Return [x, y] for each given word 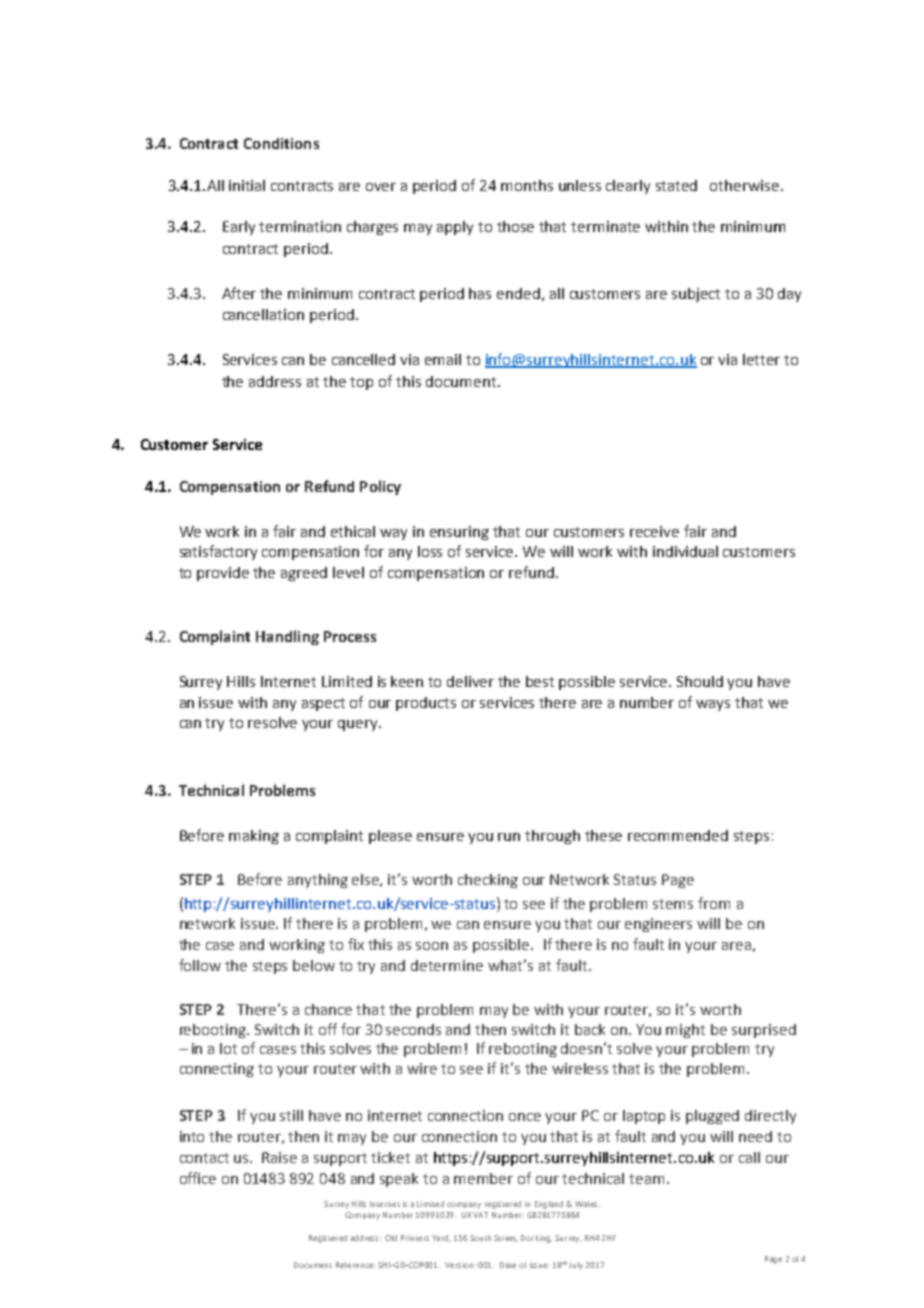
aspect [323, 704]
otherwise [746, 185]
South [480, 1238]
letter [761, 359]
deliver [470, 681]
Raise [279, 1157]
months [527, 185]
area [736, 946]
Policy [380, 487]
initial [247, 185]
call [749, 1157]
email [443, 359]
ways [713, 705]
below [314, 965]
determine [447, 965]
